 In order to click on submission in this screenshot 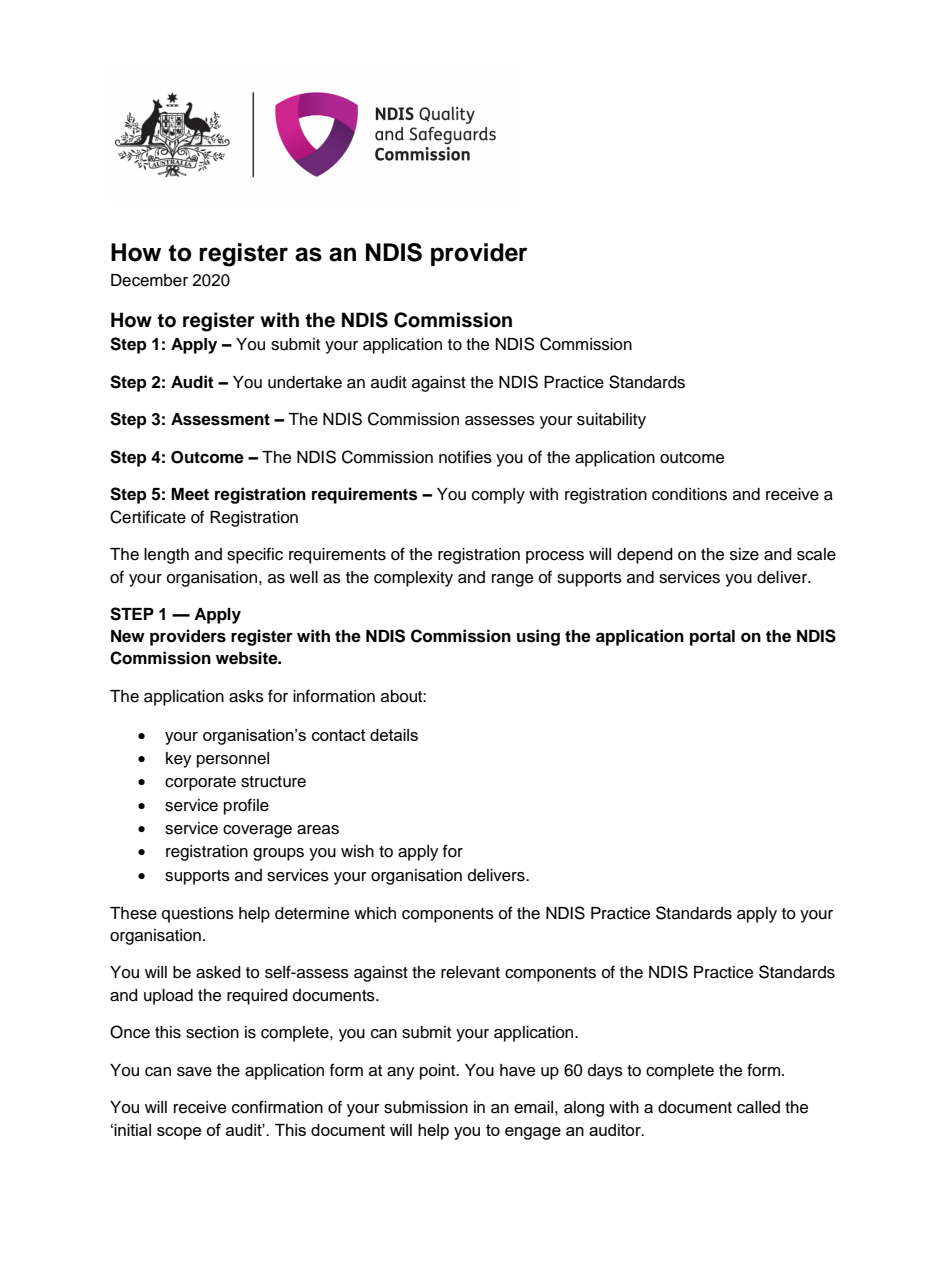, I will do `click(426, 1107)`.
